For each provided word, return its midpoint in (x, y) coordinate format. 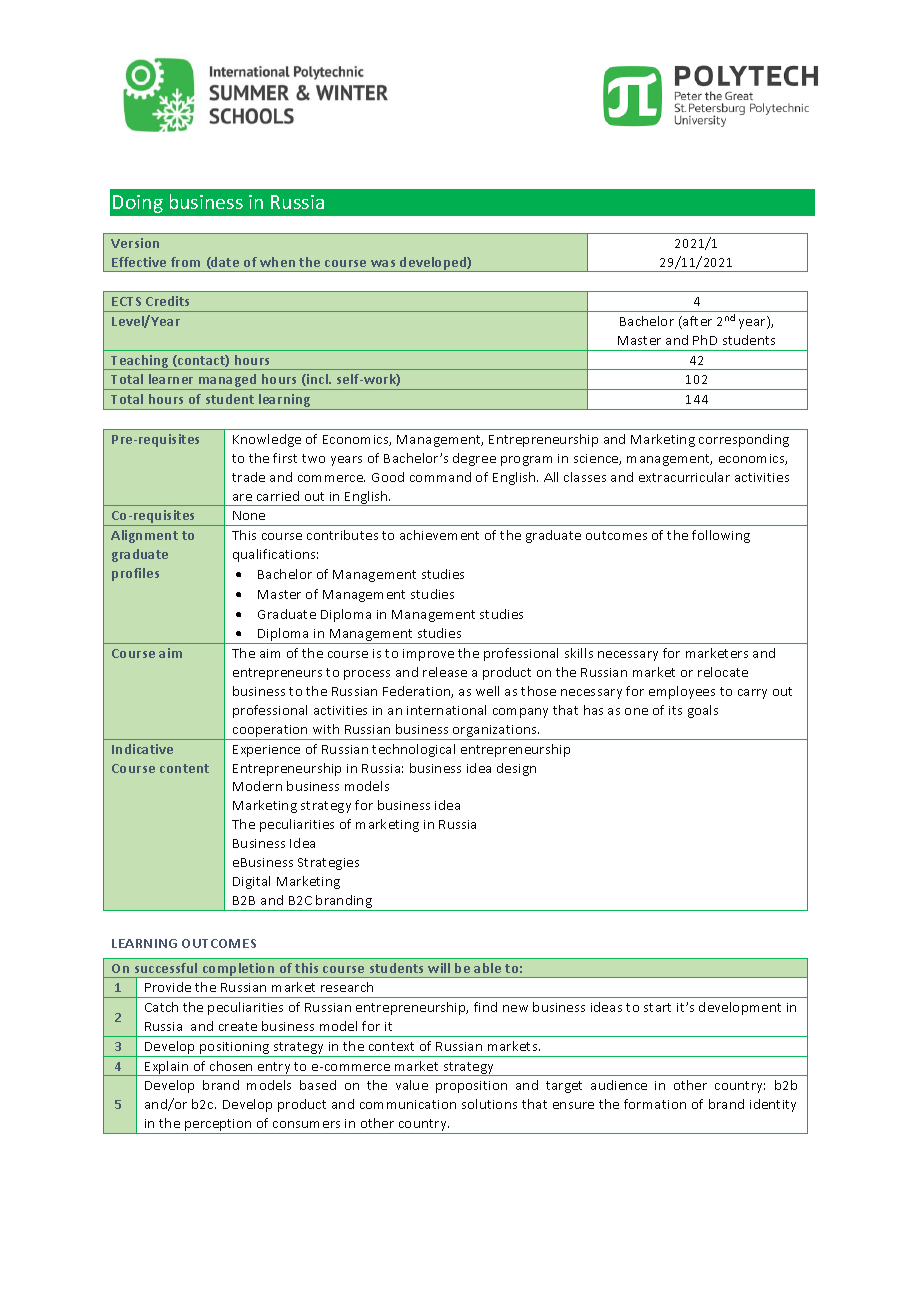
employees (682, 692)
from (185, 262)
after (696, 322)
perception (218, 1126)
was (383, 263)
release (445, 672)
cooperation (270, 731)
